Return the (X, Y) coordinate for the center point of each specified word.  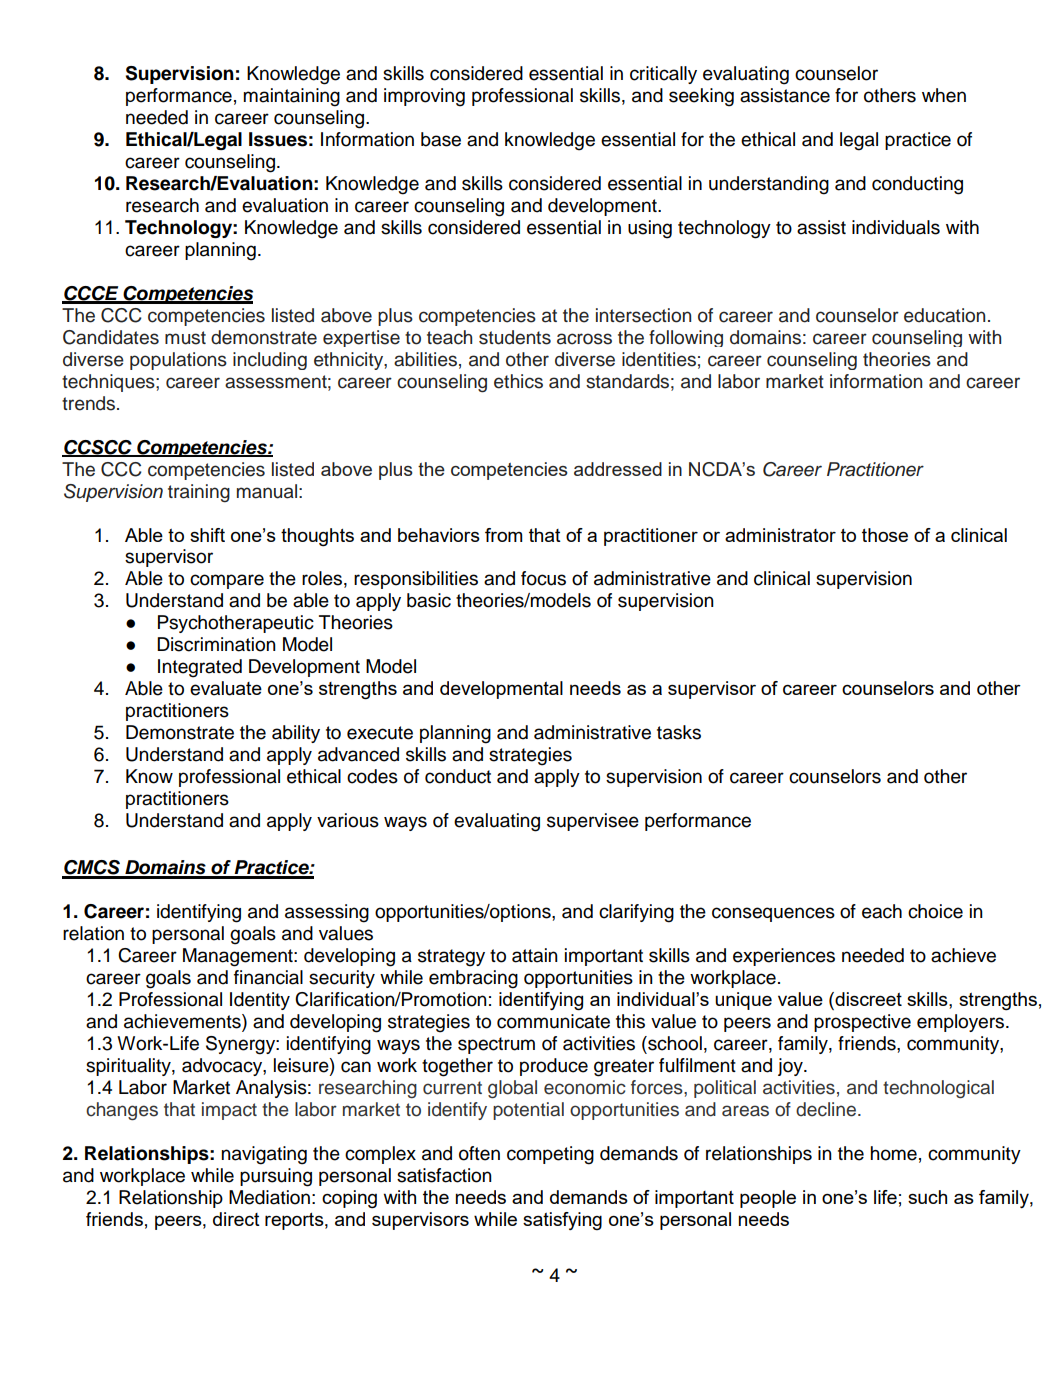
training (199, 493)
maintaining (291, 97)
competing (550, 1155)
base (441, 139)
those (885, 535)
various (348, 820)
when (944, 95)
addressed (618, 469)
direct (236, 1219)
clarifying (636, 913)
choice (935, 911)
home (893, 1153)
